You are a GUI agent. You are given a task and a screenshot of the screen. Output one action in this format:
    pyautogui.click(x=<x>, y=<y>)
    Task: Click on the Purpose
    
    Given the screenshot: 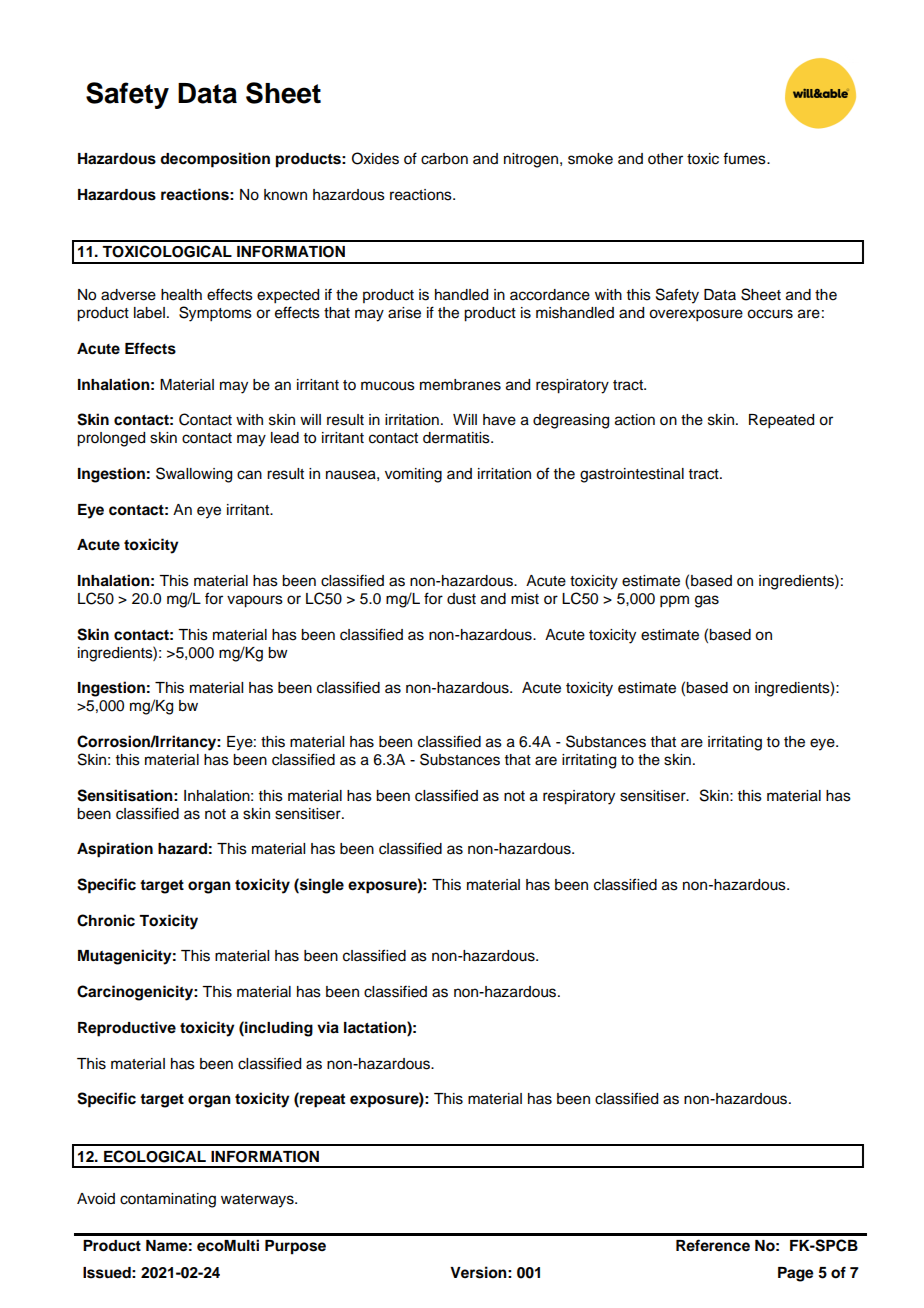 What is the action you would take?
    pyautogui.click(x=295, y=1247)
